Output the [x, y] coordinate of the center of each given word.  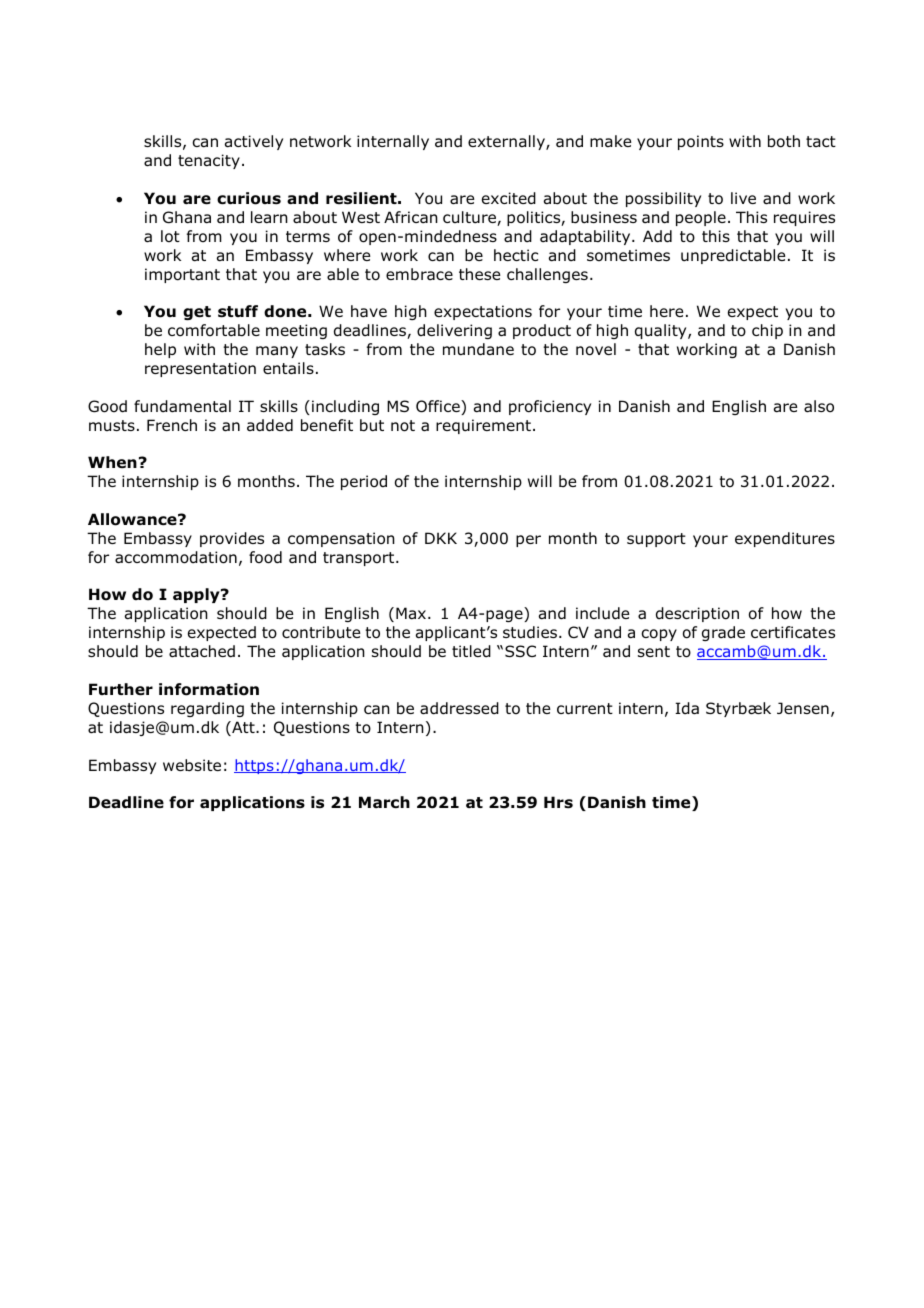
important [182, 275]
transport [360, 559]
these [479, 274]
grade [723, 633]
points [701, 142]
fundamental [182, 406]
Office [439, 407]
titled [471, 651]
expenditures [785, 539]
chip [767, 331]
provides [232, 539]
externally [507, 142]
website [192, 765]
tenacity [209, 161]
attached [202, 651]
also [819, 406]
